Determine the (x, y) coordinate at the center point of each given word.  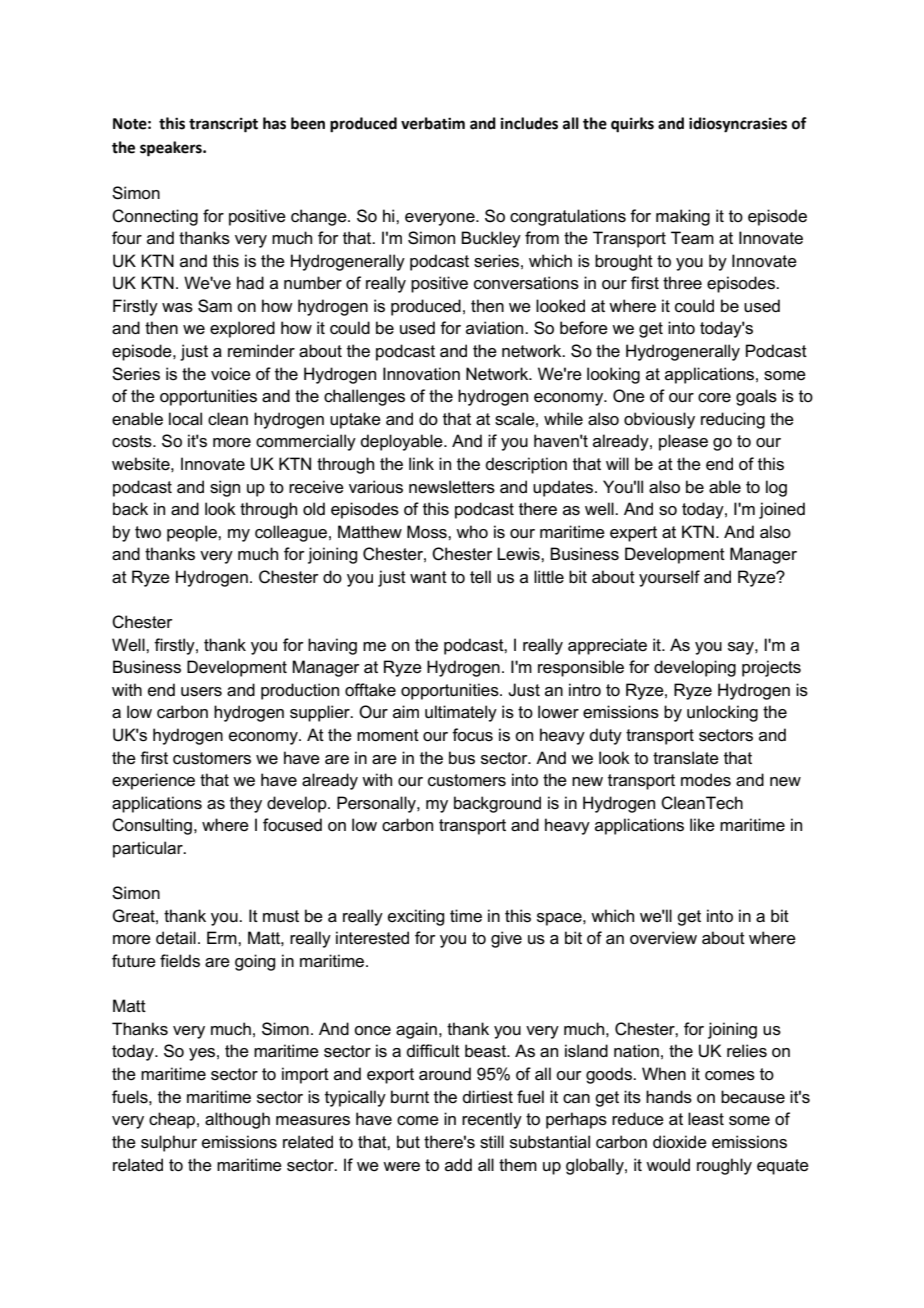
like (702, 825)
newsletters (452, 487)
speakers (172, 149)
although (237, 1120)
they (246, 804)
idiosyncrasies (738, 125)
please (683, 442)
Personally (377, 804)
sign (225, 488)
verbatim (433, 123)
